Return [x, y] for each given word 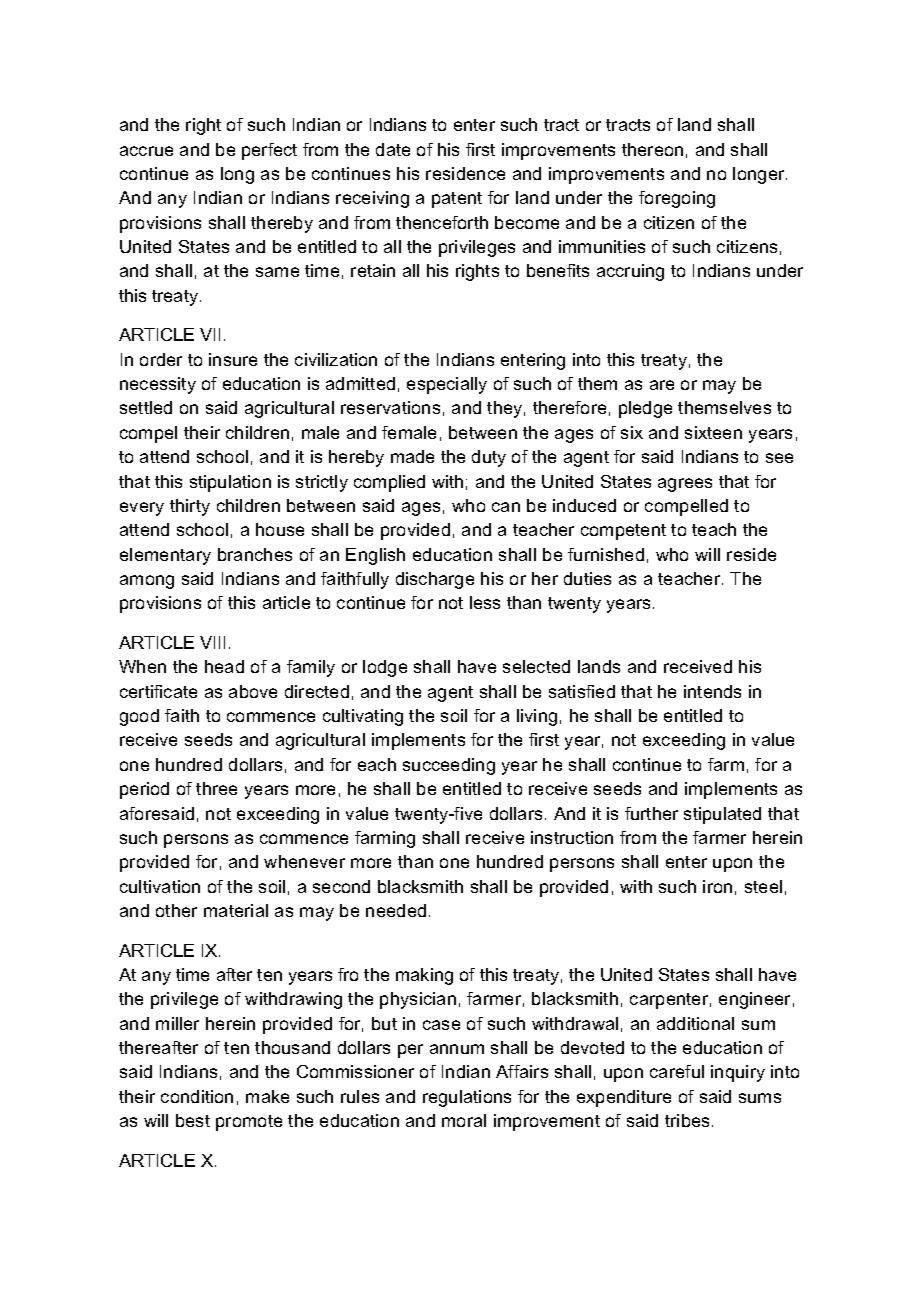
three [216, 788]
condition [197, 1096]
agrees [685, 485]
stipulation [230, 483]
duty [489, 458]
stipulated [722, 815]
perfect [269, 151]
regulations [467, 1098]
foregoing [677, 199]
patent [457, 200]
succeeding [449, 766]
